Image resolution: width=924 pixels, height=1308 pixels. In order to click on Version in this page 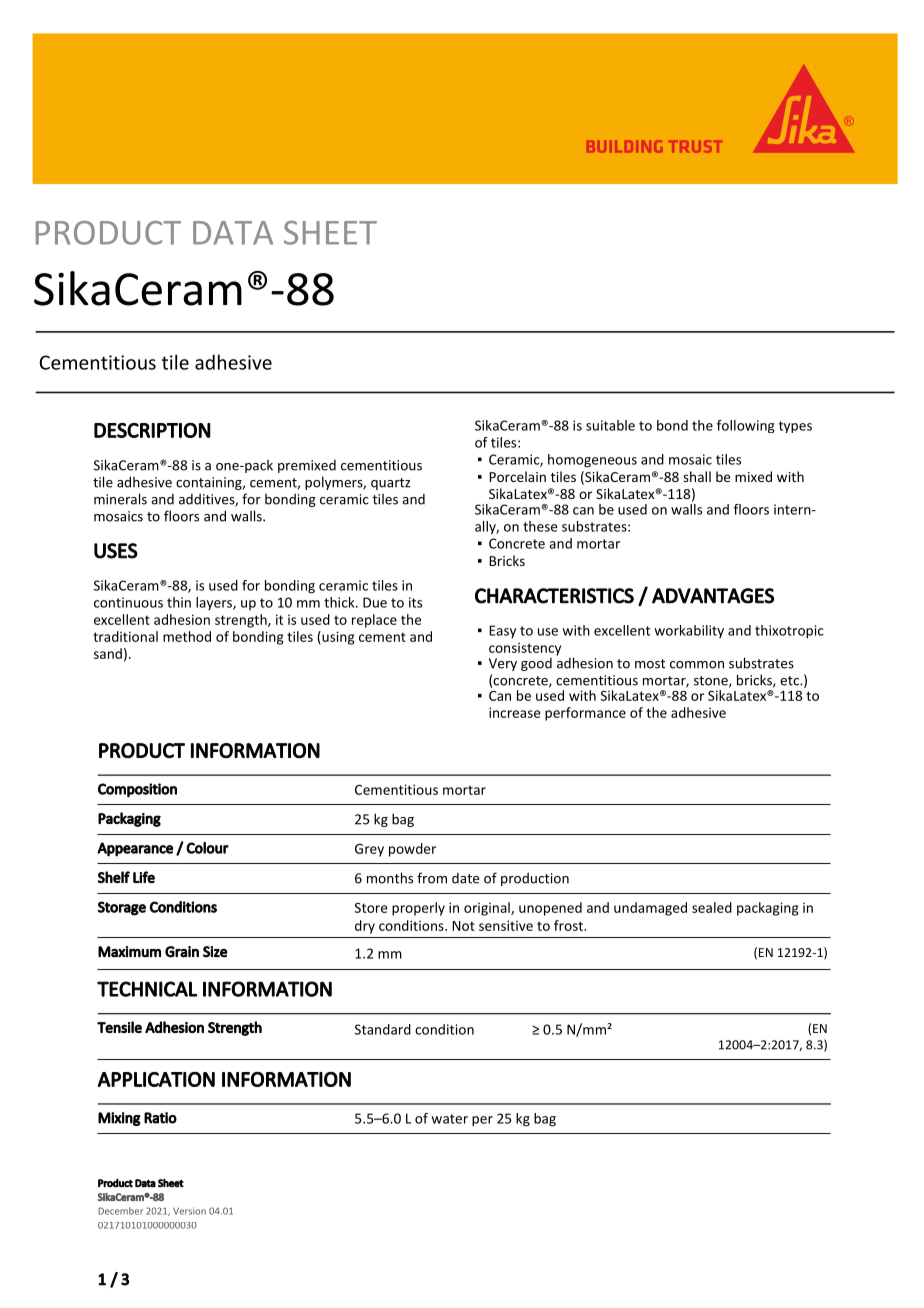, I will do `click(189, 1211)`.
